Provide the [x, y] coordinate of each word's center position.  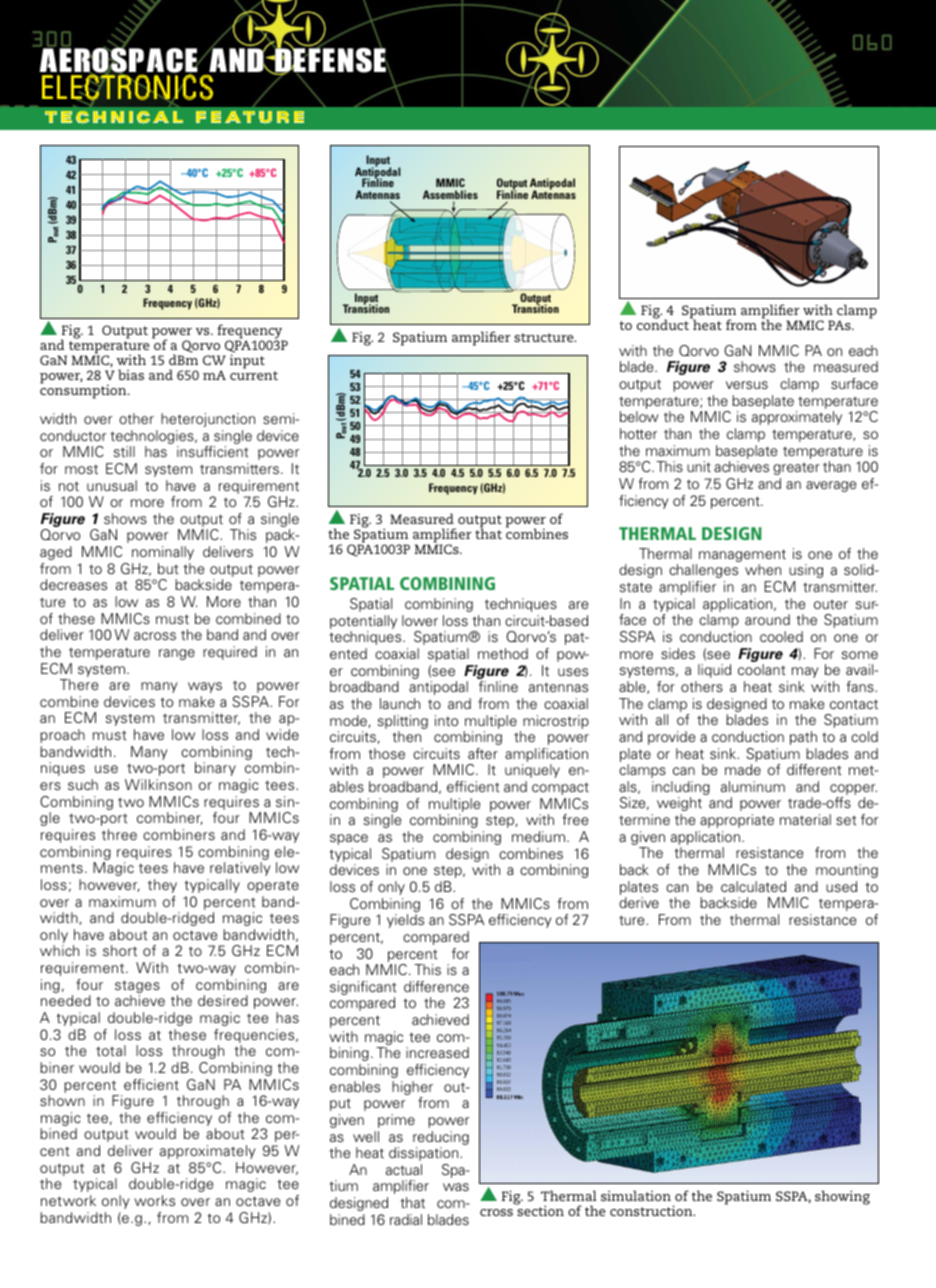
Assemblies [450, 196]
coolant [762, 669]
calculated [753, 886]
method [503, 653]
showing [842, 1197]
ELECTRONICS [127, 87]
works [154, 1200]
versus [747, 385]
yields [405, 921]
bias [131, 374]
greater [796, 468]
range [177, 654]
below [639, 416]
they [162, 886]
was [456, 1187]
